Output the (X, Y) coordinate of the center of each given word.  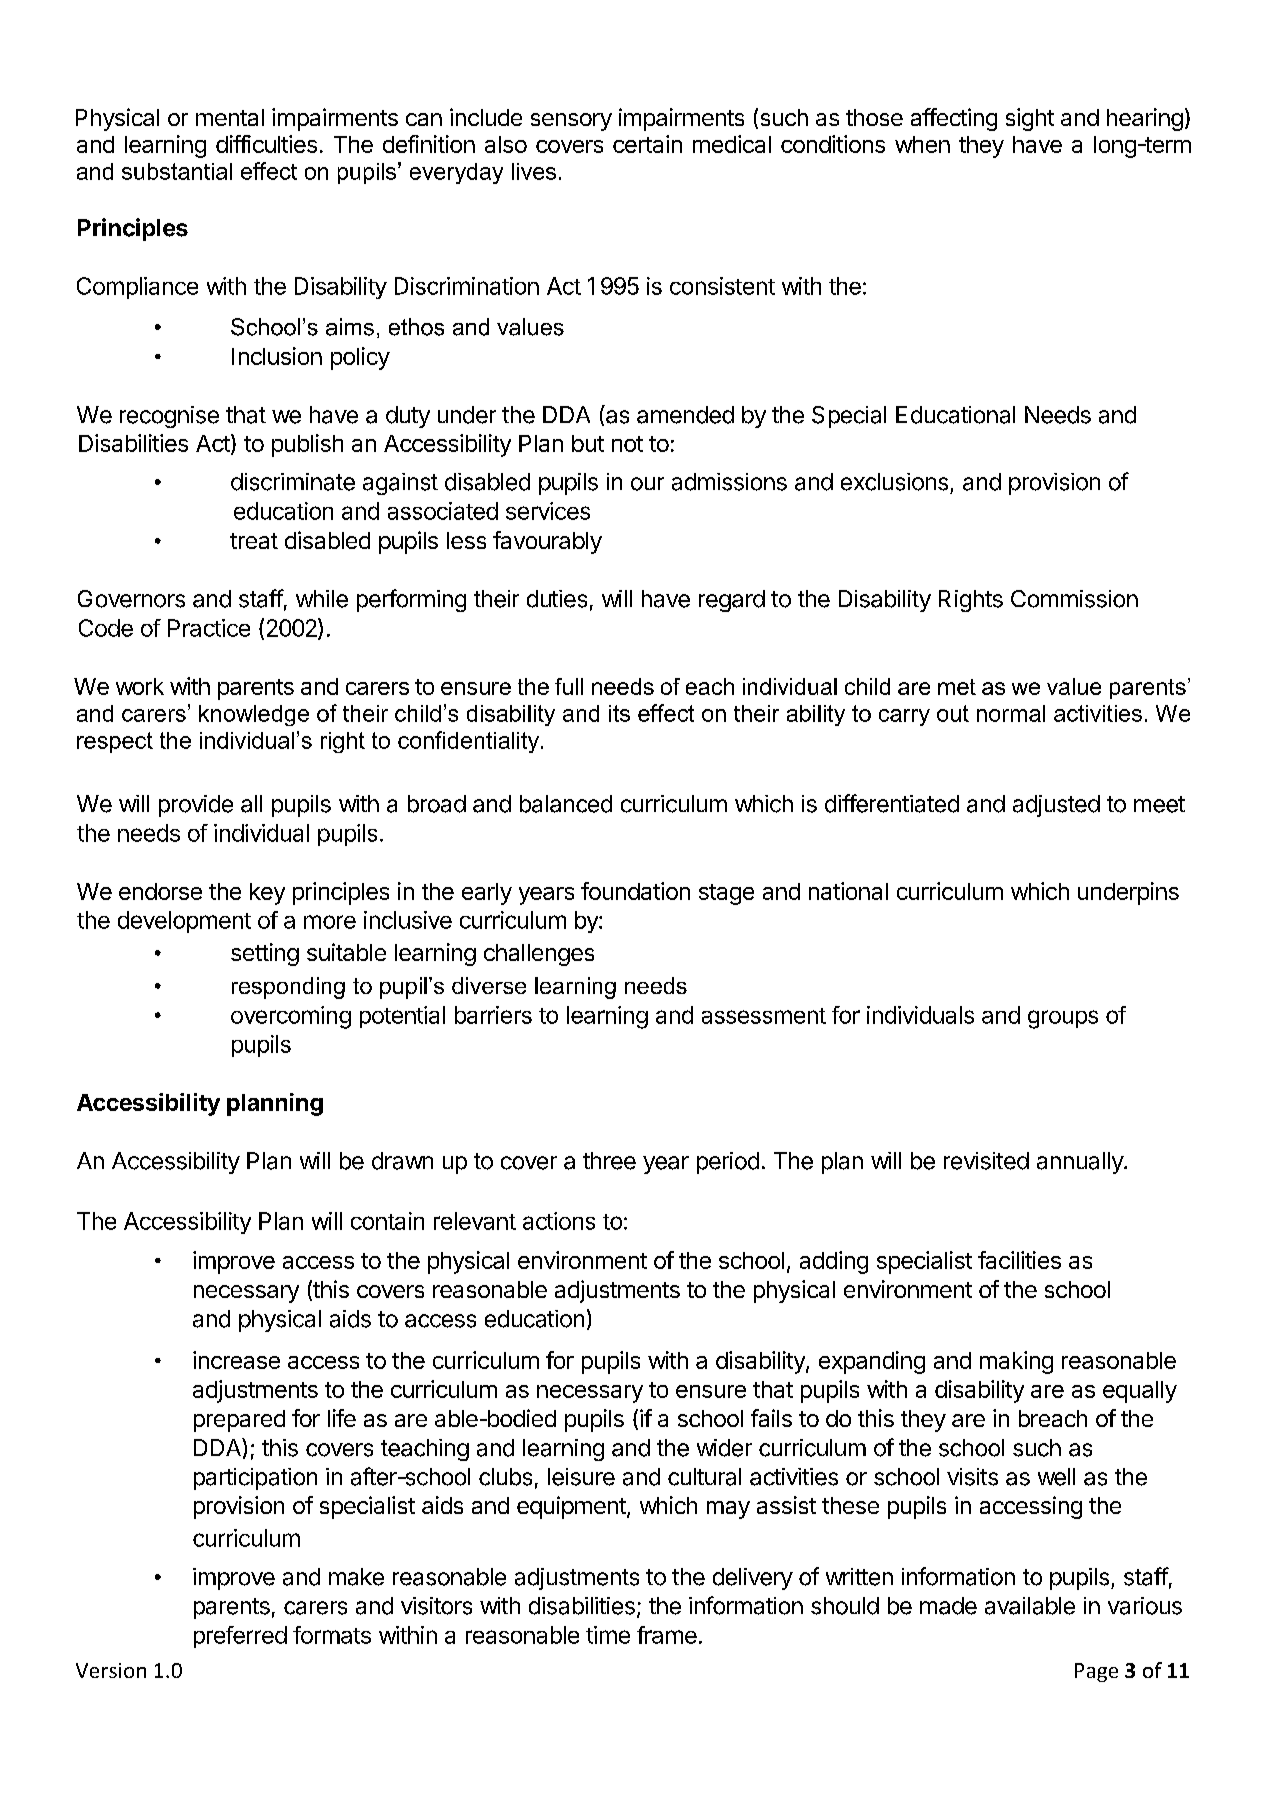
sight (1030, 119)
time (608, 1635)
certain (647, 144)
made (948, 1606)
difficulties (266, 144)
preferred (240, 1637)
